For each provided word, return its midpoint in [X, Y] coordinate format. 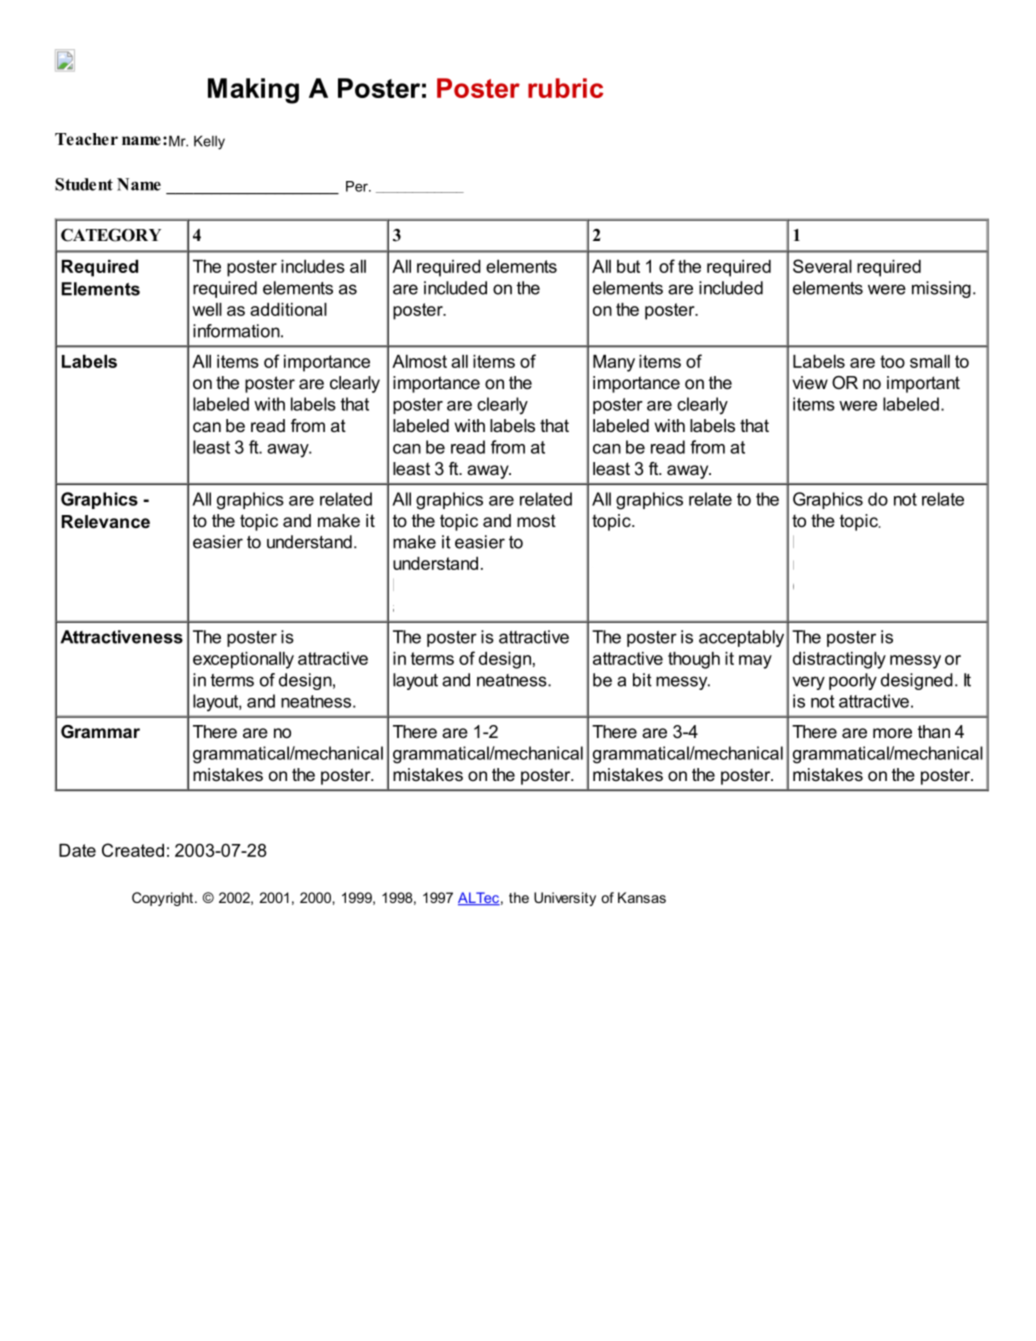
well [207, 309]
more [892, 733]
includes [313, 266]
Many [614, 363]
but [628, 266]
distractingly [839, 660]
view [810, 383]
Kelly [209, 142]
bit [642, 680]
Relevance [106, 522]
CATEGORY [111, 235]
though [694, 660]
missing [941, 289]
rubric [565, 88]
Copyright [164, 899]
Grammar [100, 731]
